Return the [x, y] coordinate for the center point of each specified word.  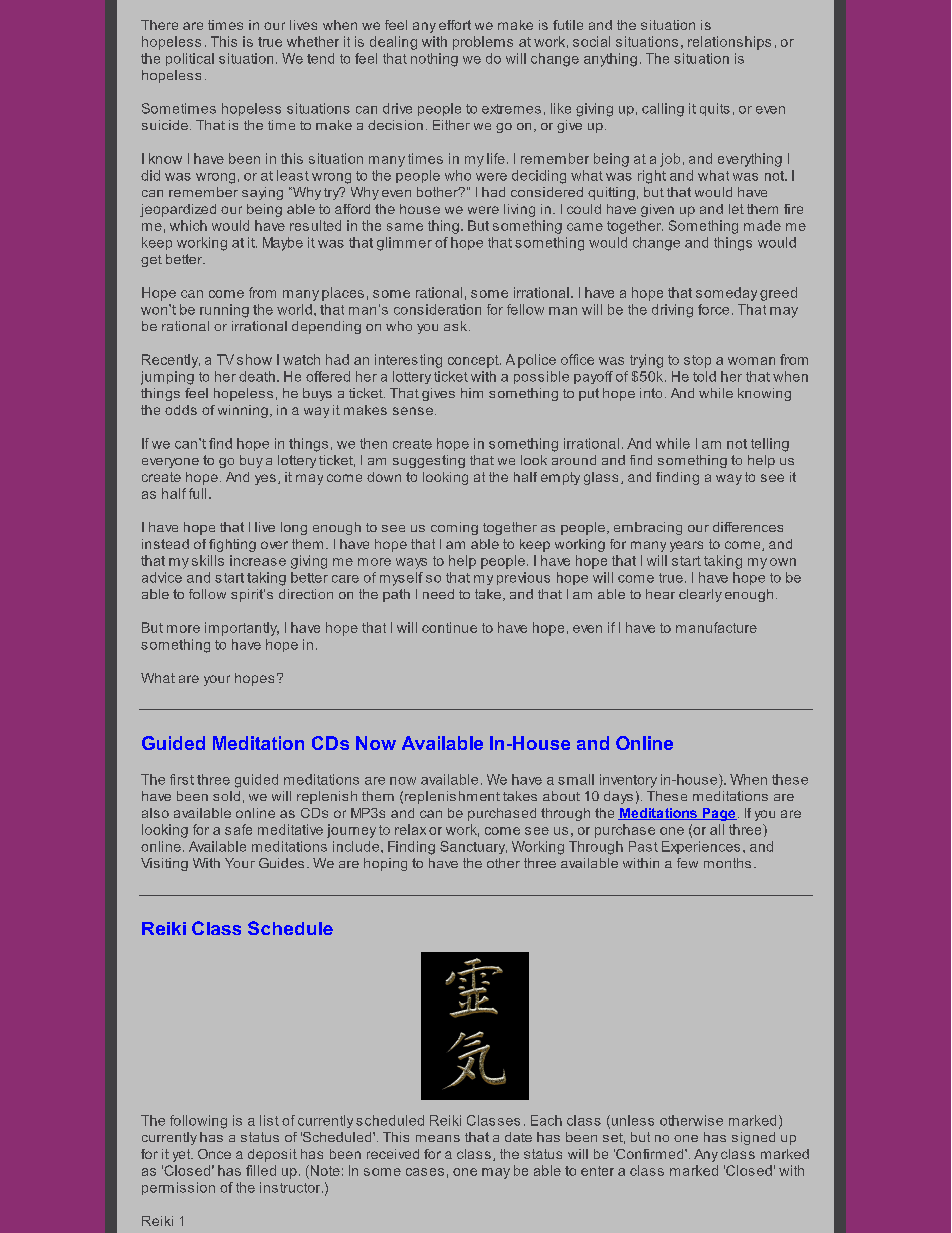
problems [483, 43]
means [438, 1138]
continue [449, 627]
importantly [242, 629]
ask [457, 326]
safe [238, 829]
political [190, 59]
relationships [729, 43]
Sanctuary [473, 847]
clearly [700, 595]
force [713, 309]
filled [261, 1170]
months [727, 863]
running [224, 311]
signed [753, 1138]
